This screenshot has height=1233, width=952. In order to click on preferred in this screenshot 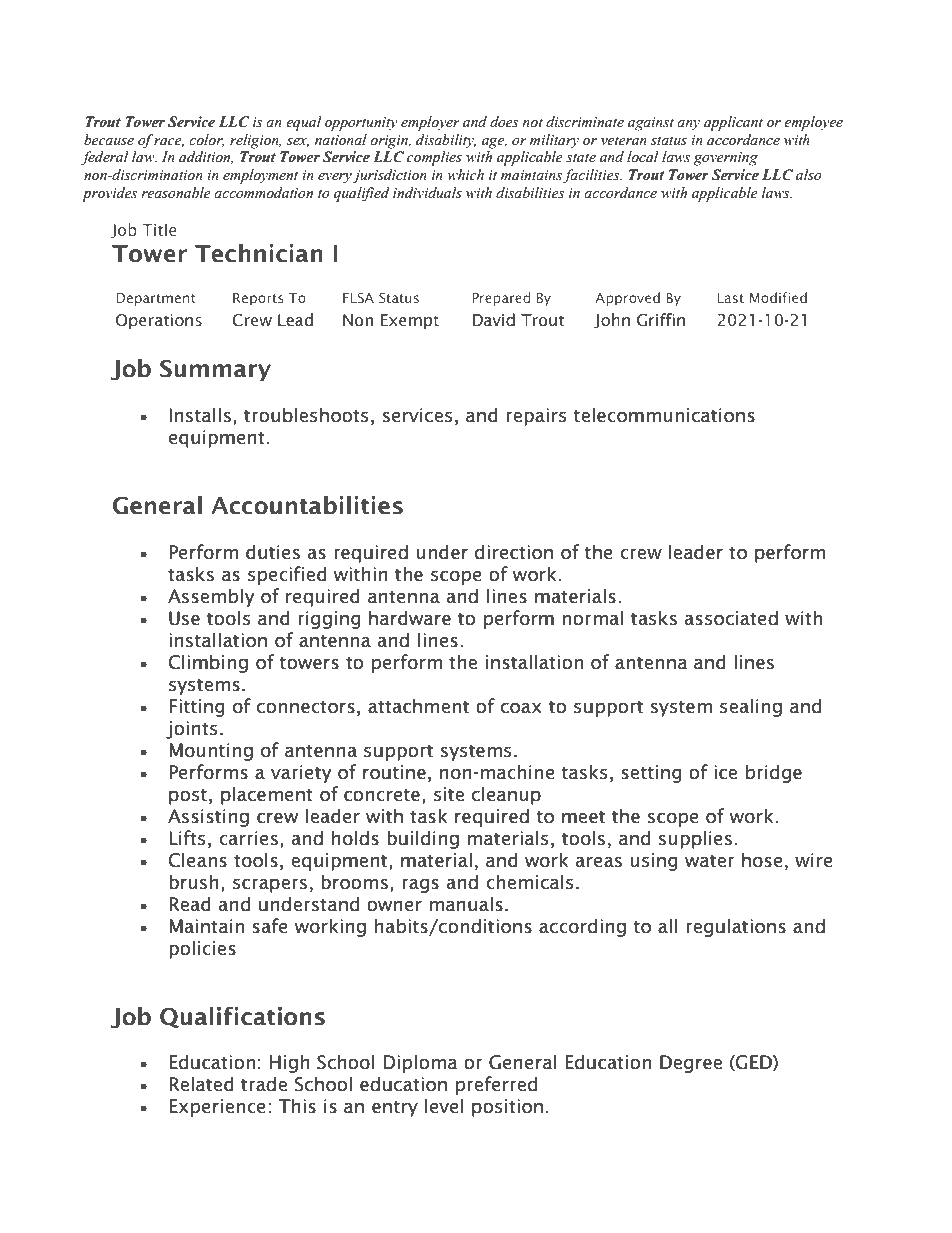, I will do `click(496, 1085)`.
